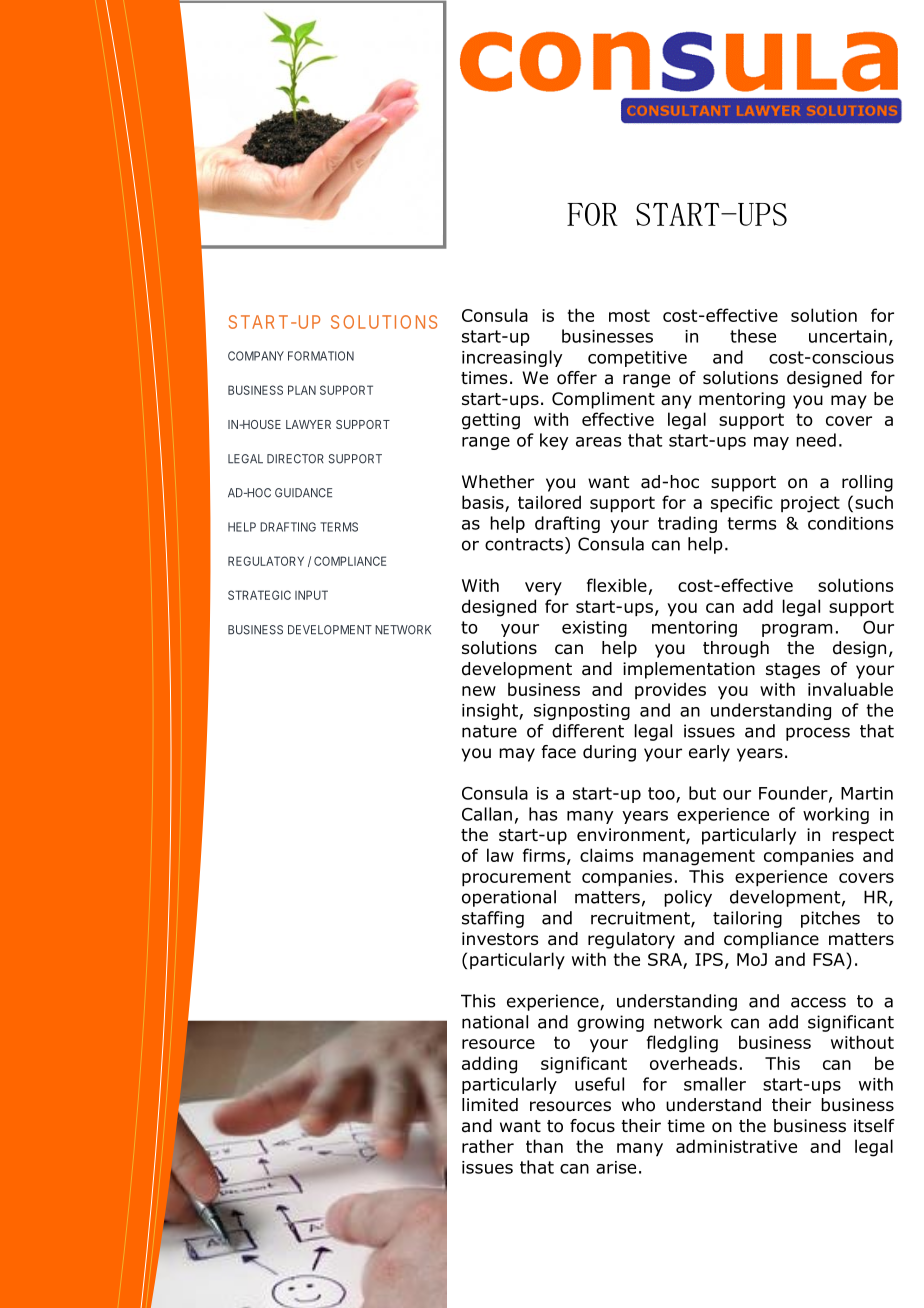 This screenshot has width=924, height=1308. What do you see at coordinates (577, 378) in the screenshot?
I see `offer` at bounding box center [577, 378].
